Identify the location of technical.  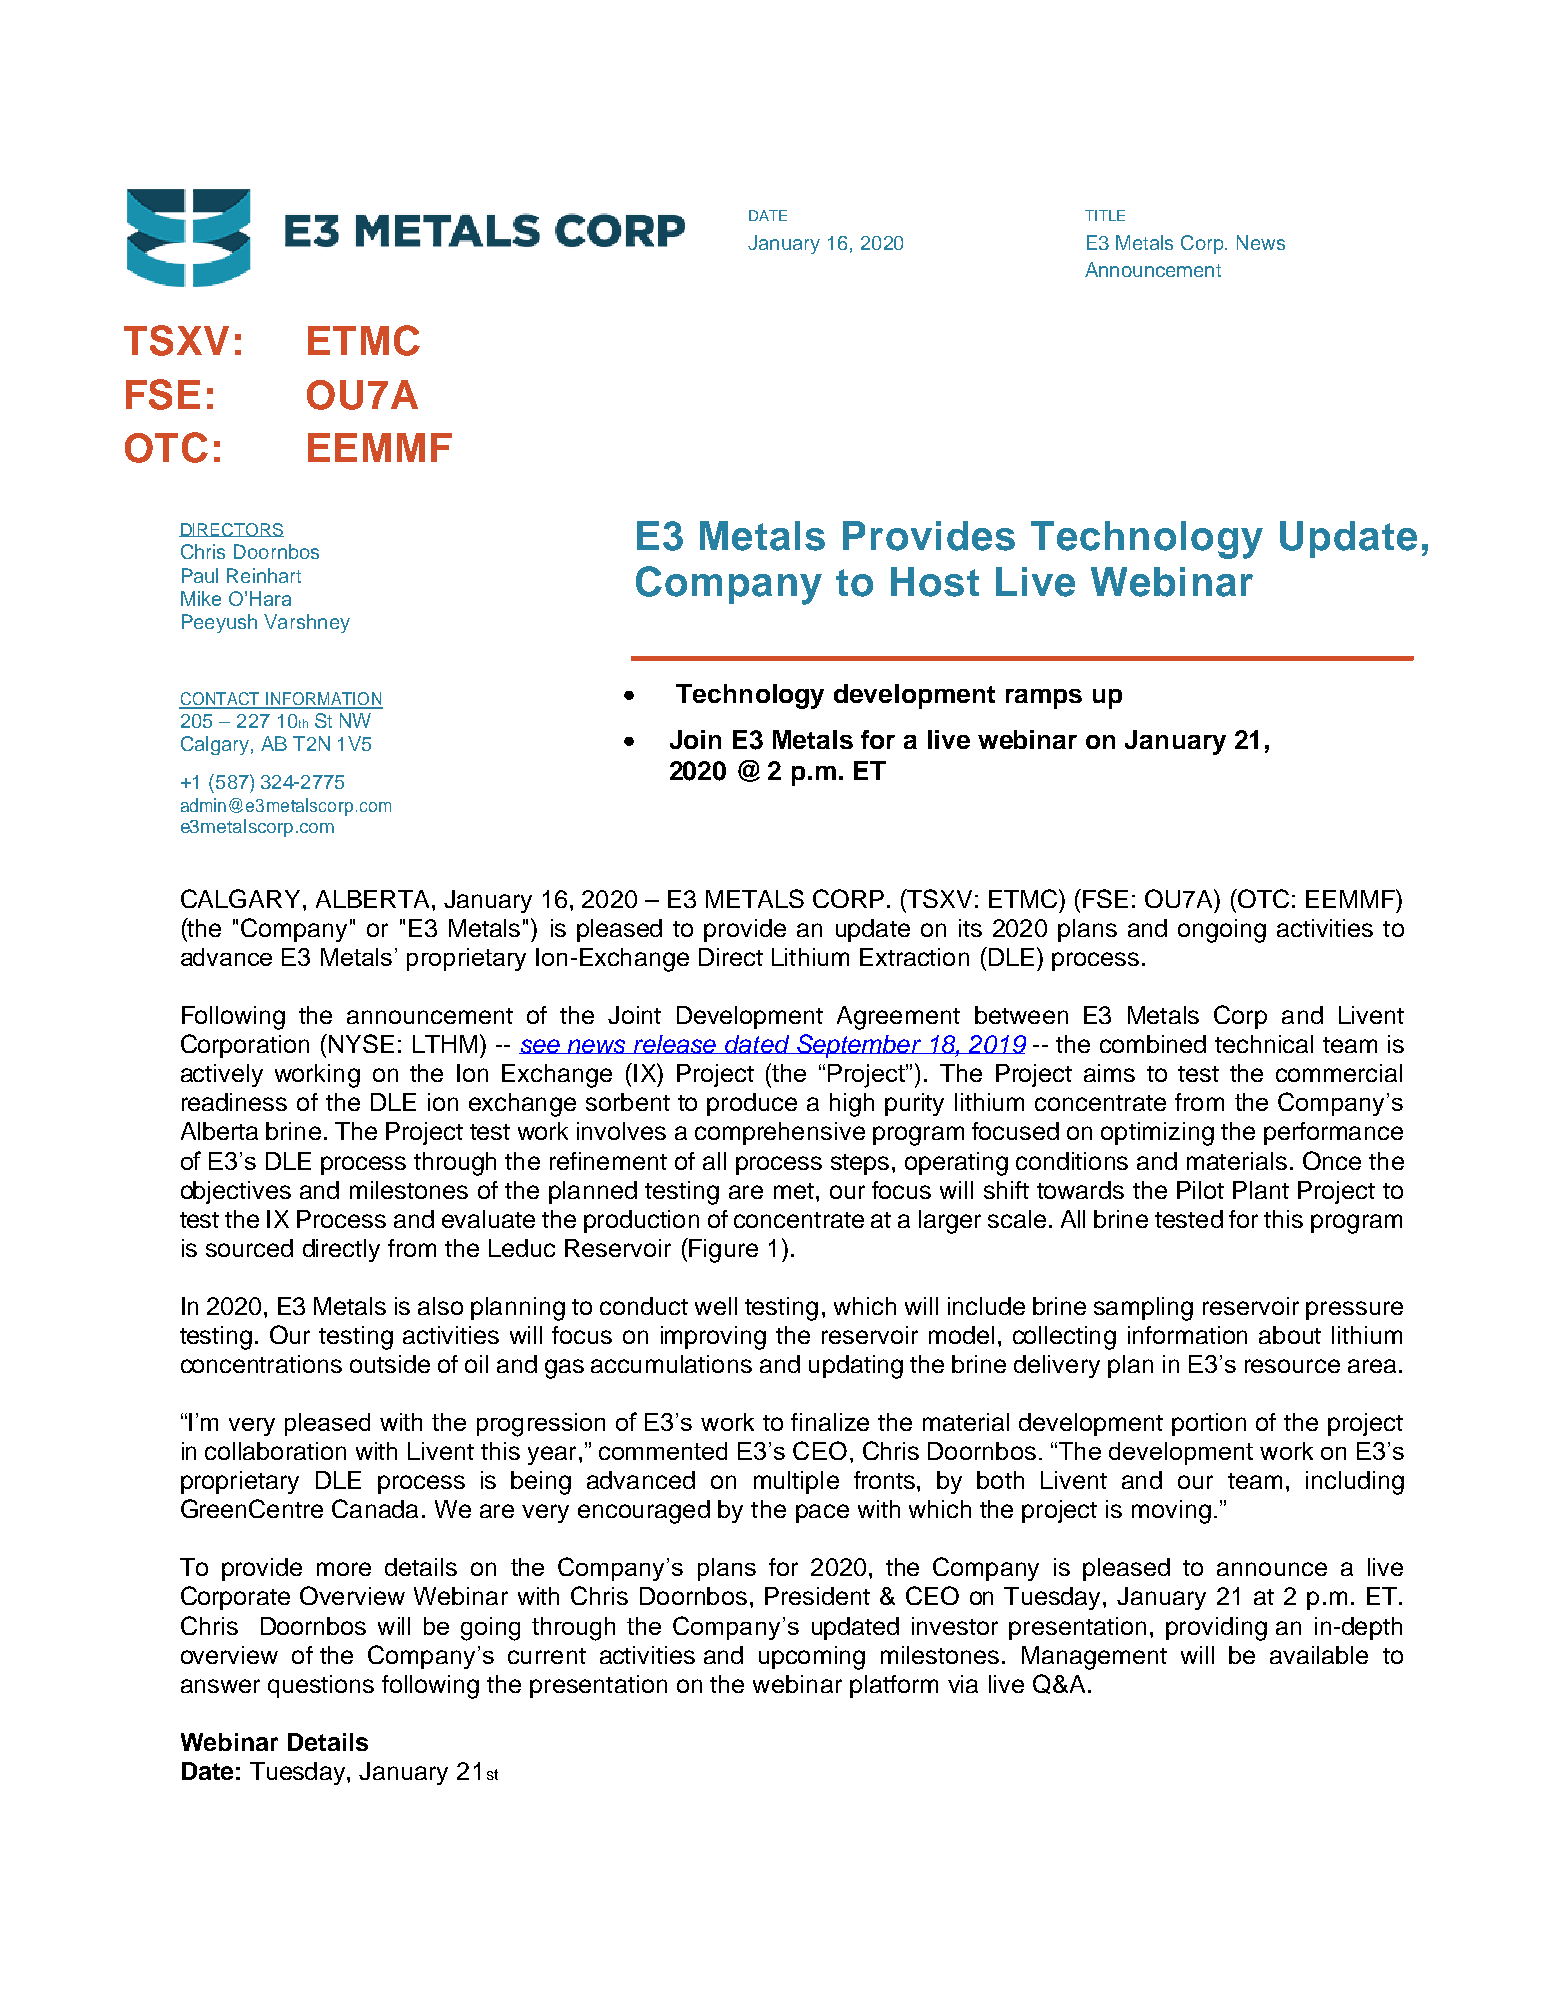
(1264, 1044).
